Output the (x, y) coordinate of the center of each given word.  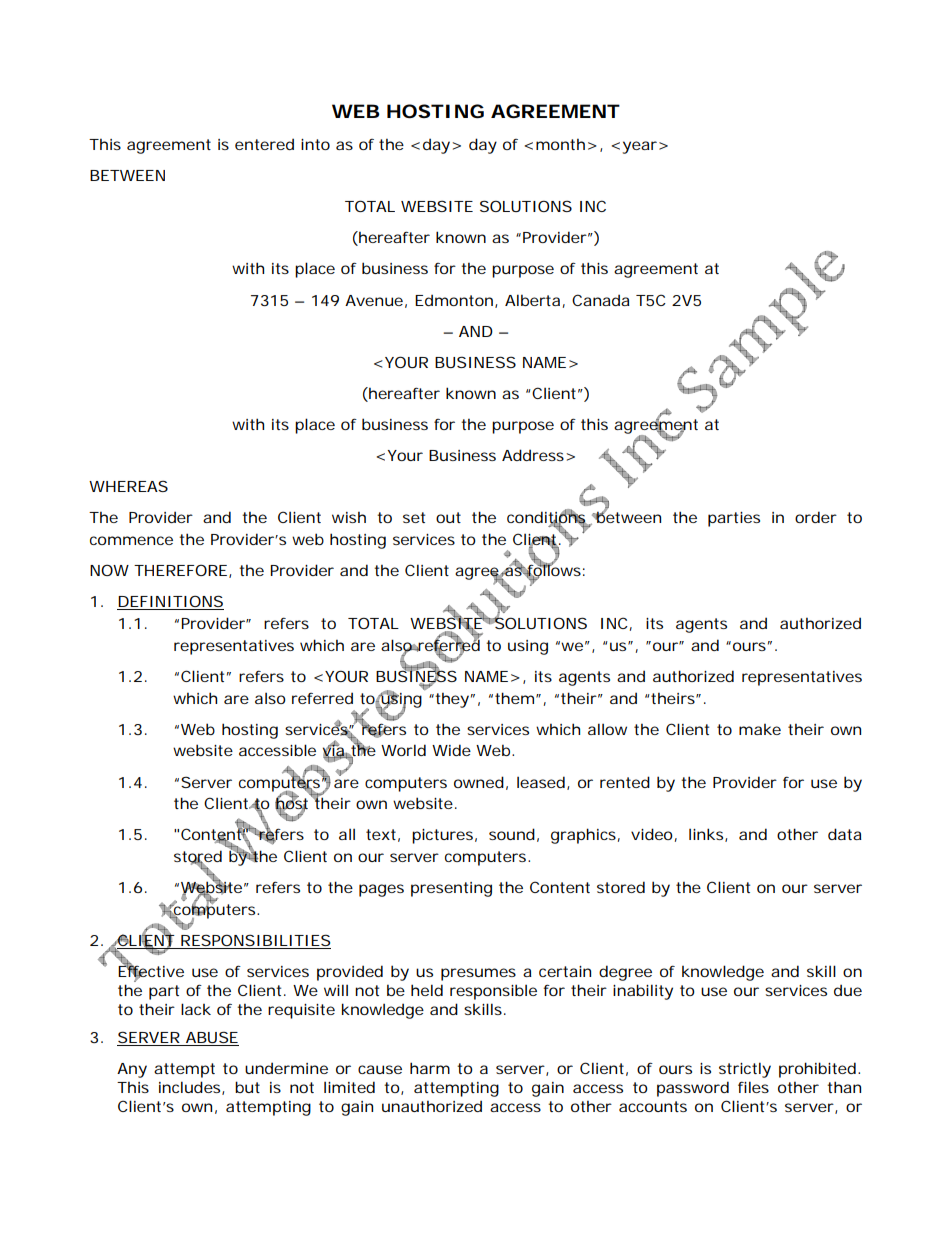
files (753, 1087)
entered (264, 144)
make (760, 729)
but (247, 1087)
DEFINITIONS (170, 602)
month (560, 144)
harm (430, 1068)
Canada (601, 300)
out (448, 517)
